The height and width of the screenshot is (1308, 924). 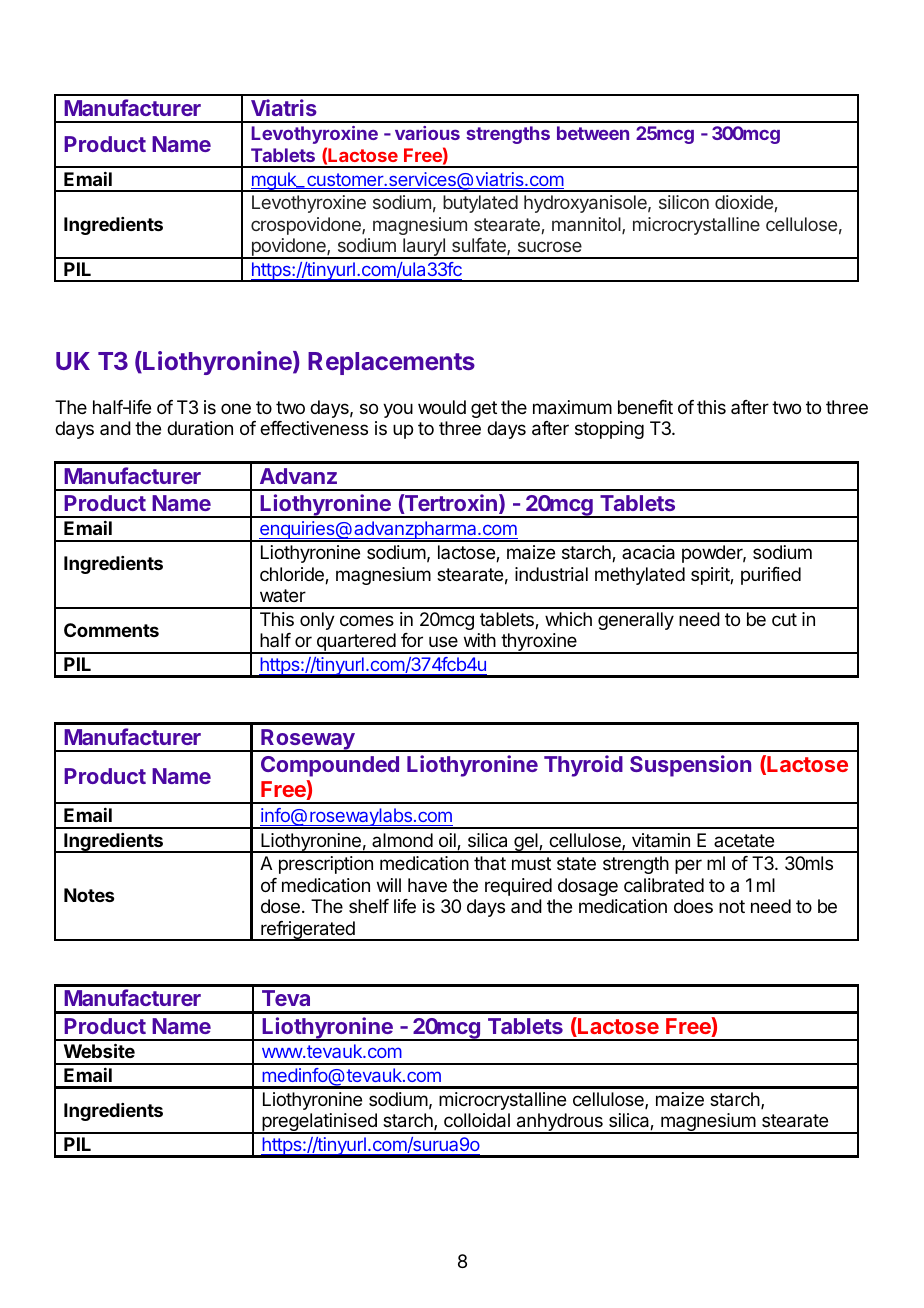 I want to click on various, so click(x=427, y=133).
